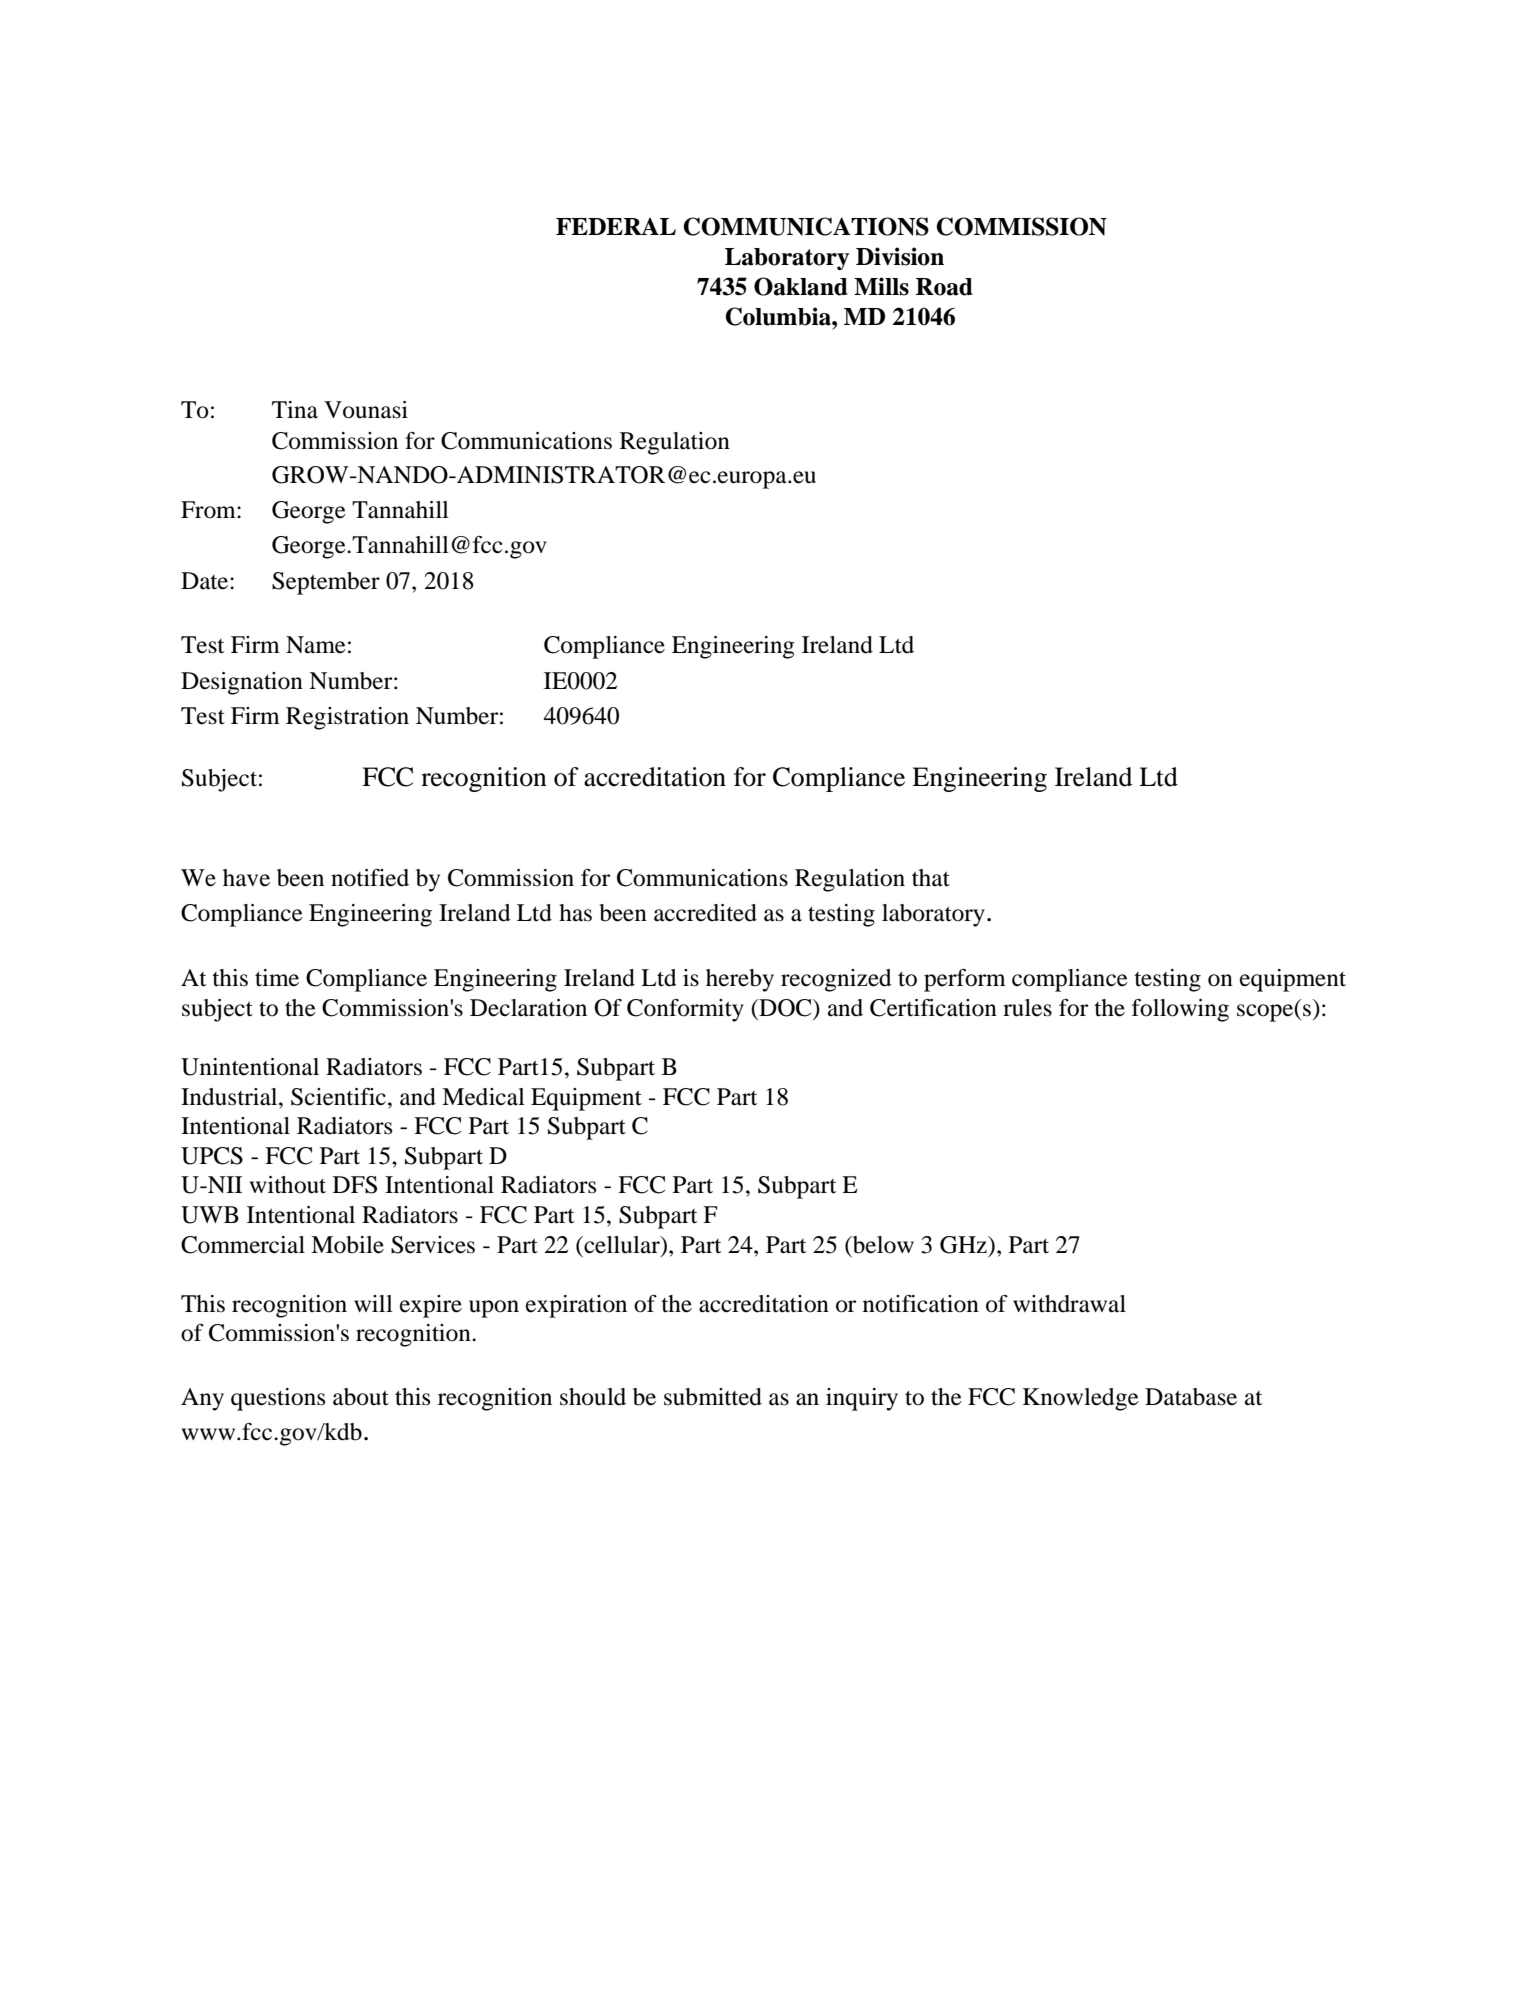  Describe the element at coordinates (881, 286) in the screenshot. I see `Mills` at that location.
